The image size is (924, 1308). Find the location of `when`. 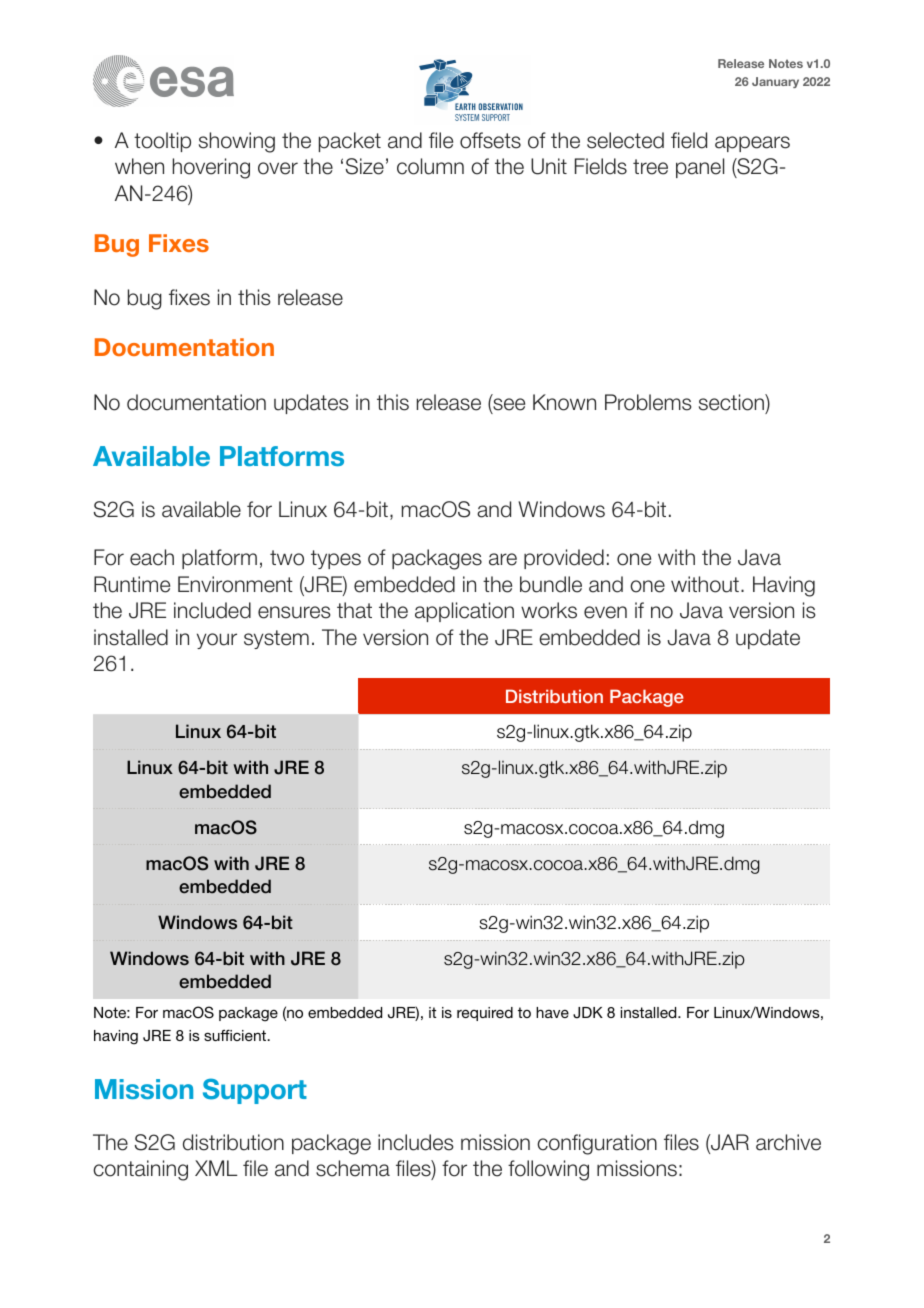

when is located at coordinates (139, 166).
